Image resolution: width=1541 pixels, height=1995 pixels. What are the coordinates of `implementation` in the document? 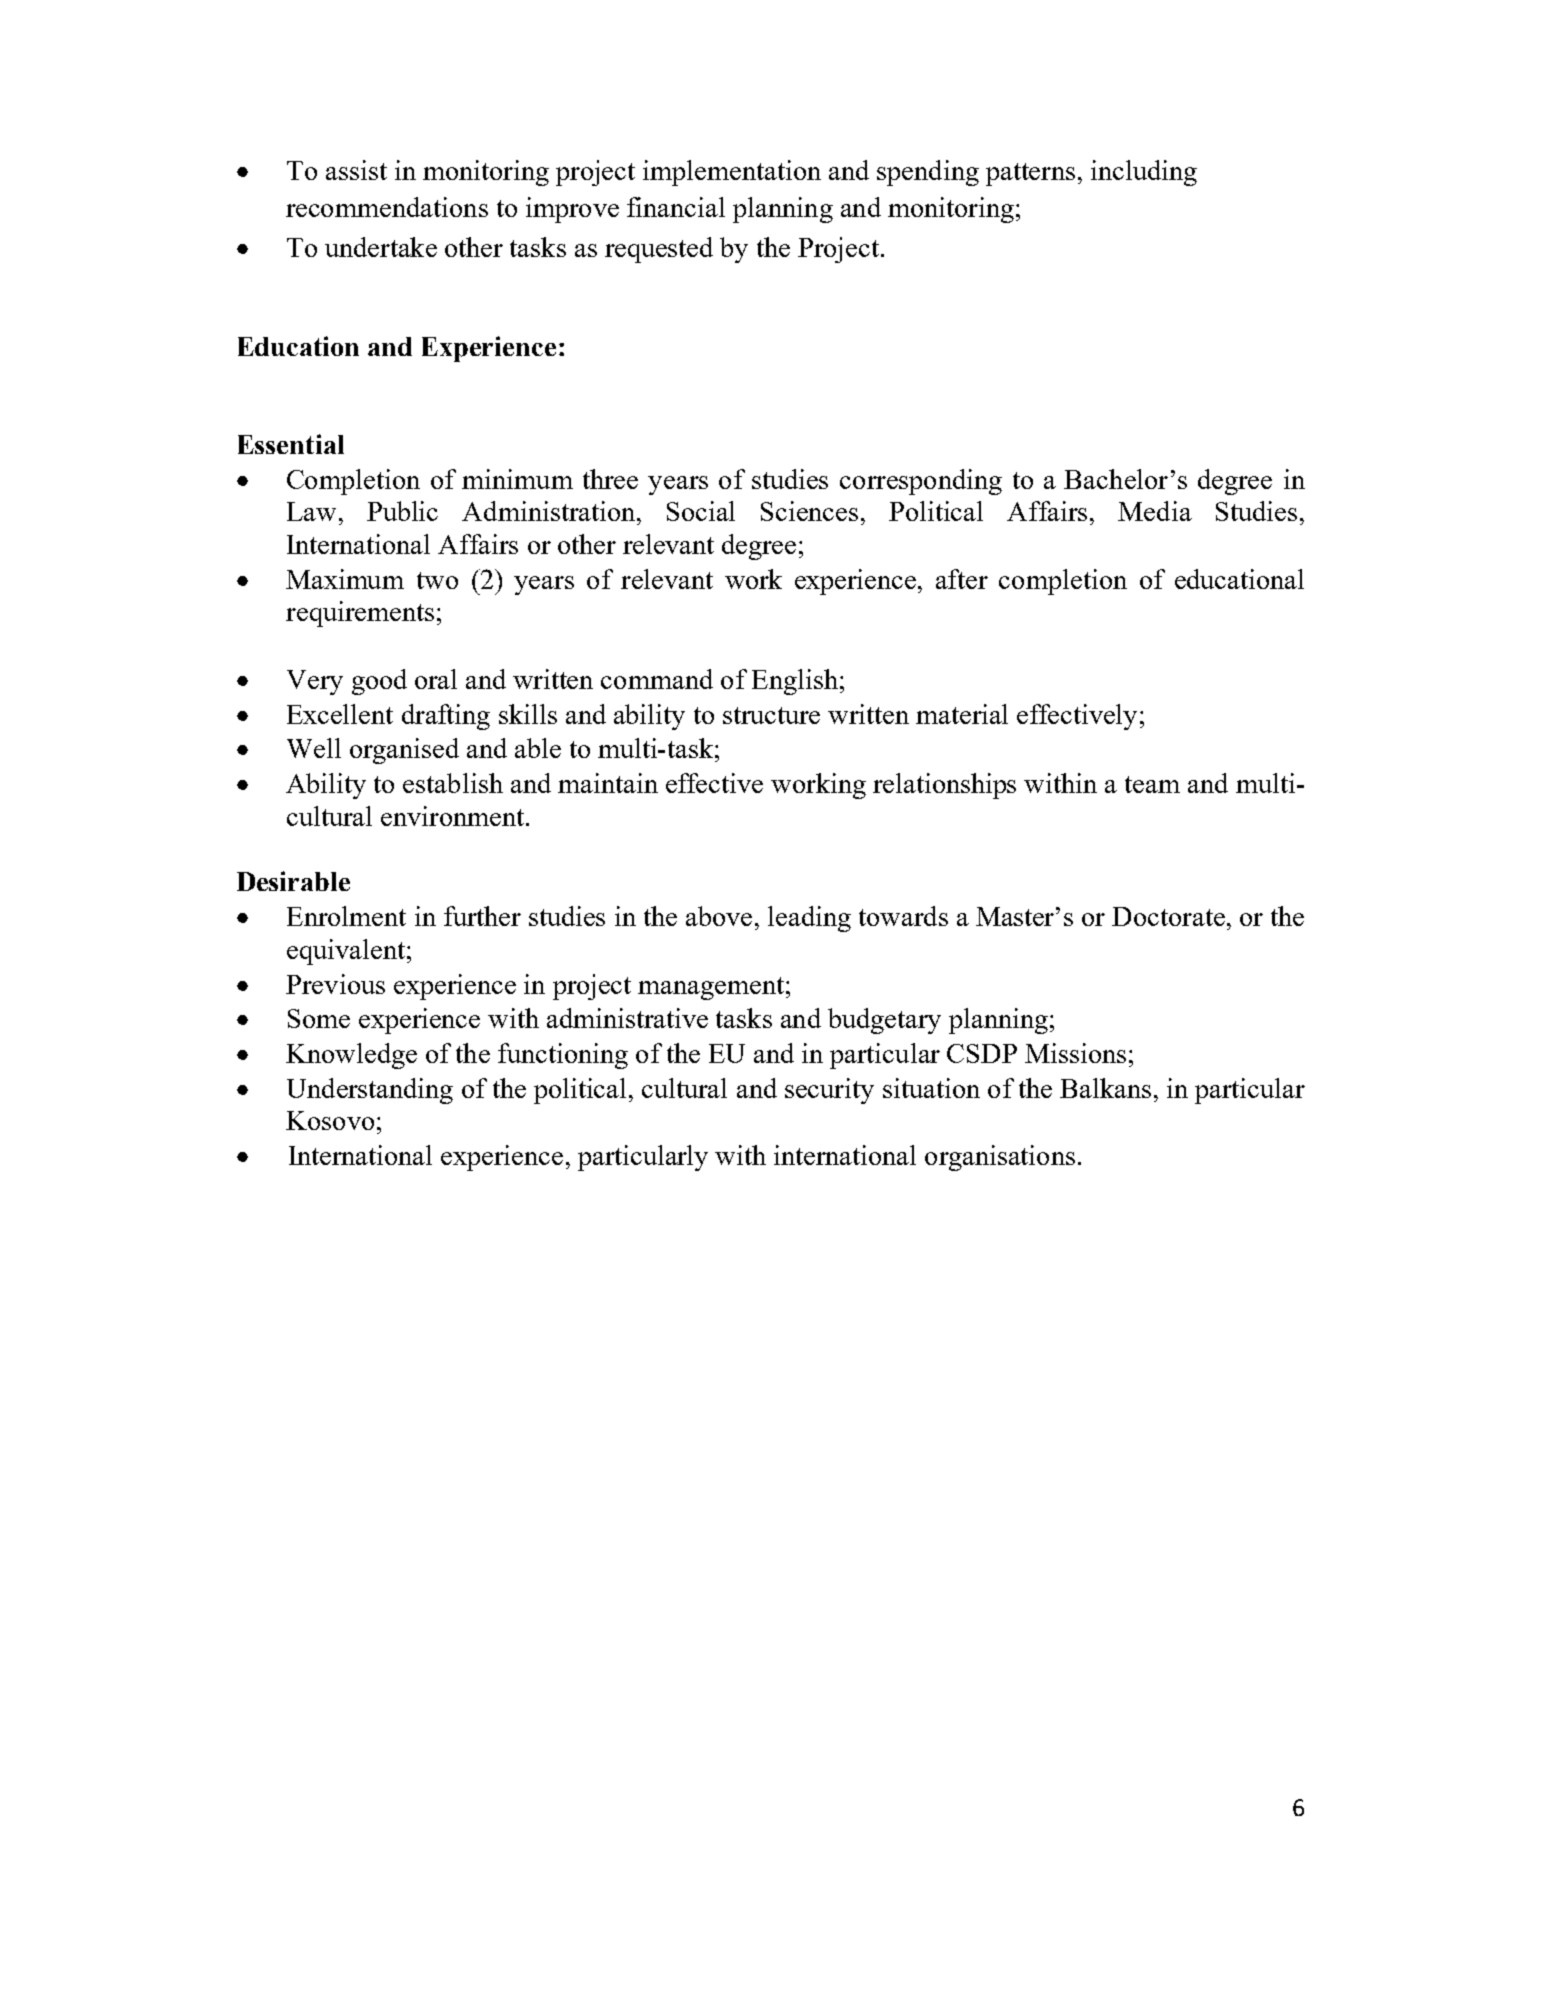 It's located at (732, 173).
